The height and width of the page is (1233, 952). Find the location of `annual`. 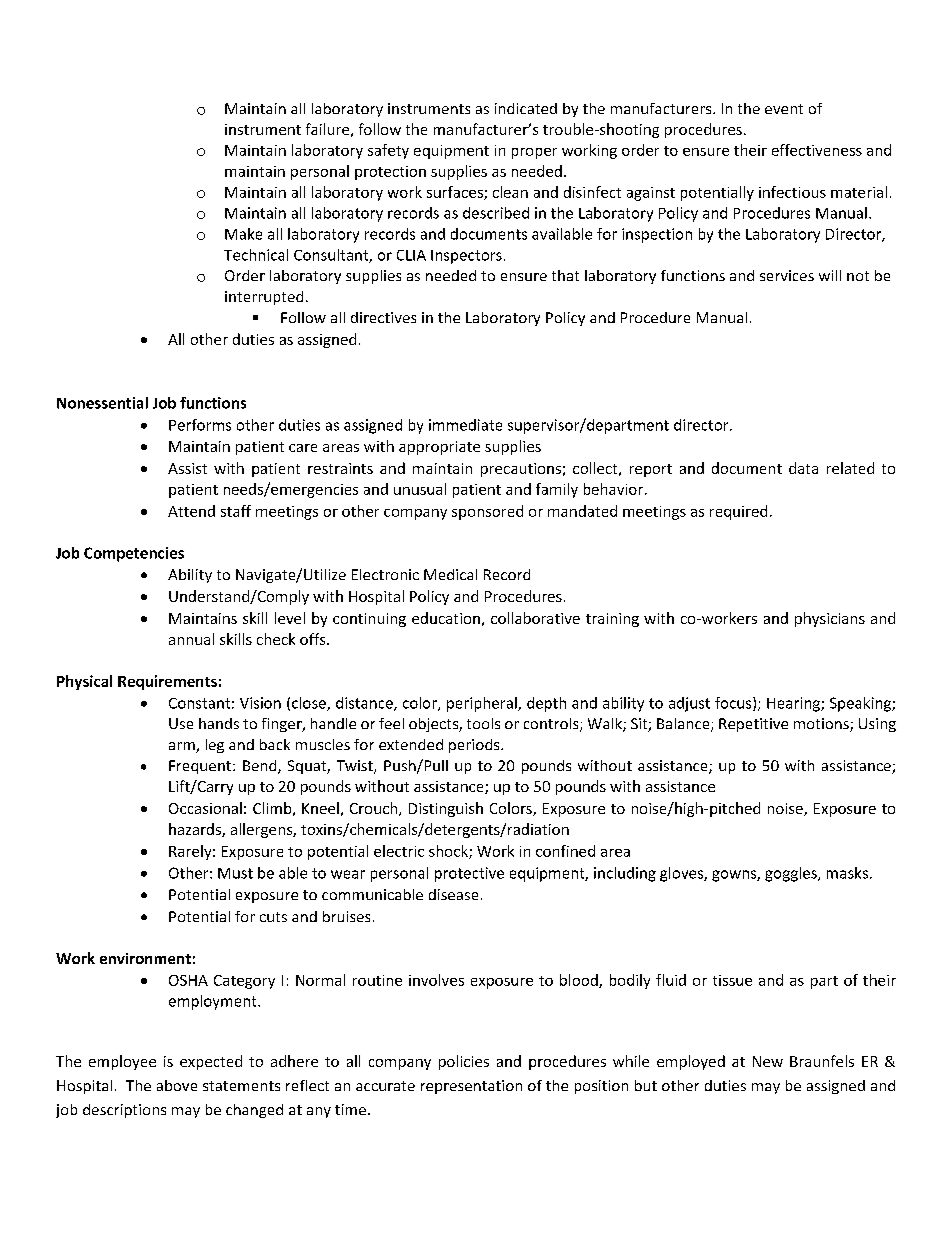

annual is located at coordinates (191, 639).
